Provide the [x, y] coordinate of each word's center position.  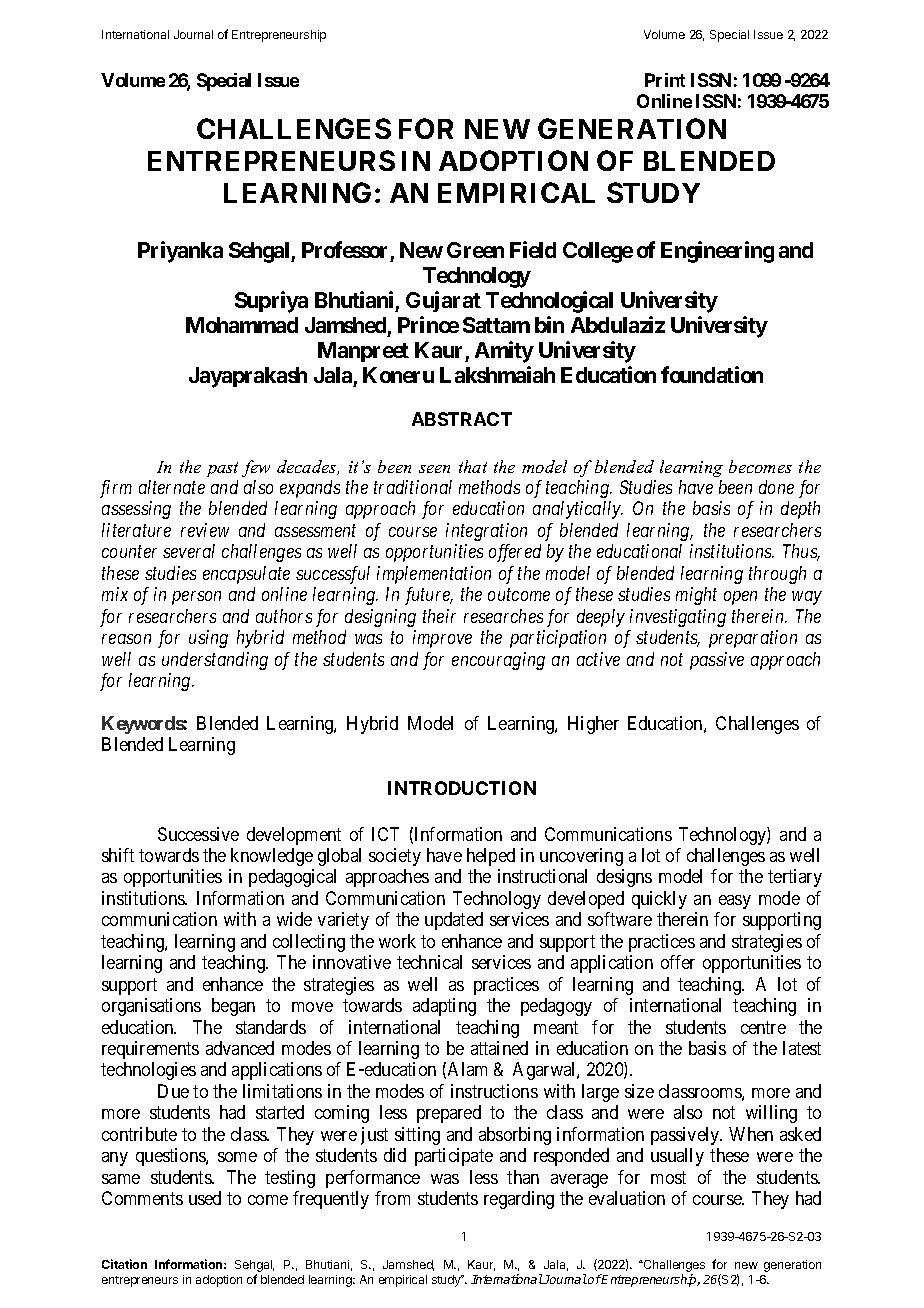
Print [665, 80]
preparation [753, 639]
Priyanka [180, 252]
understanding [215, 661]
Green [475, 250]
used [205, 1198]
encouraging [498, 661]
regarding [519, 1200]
